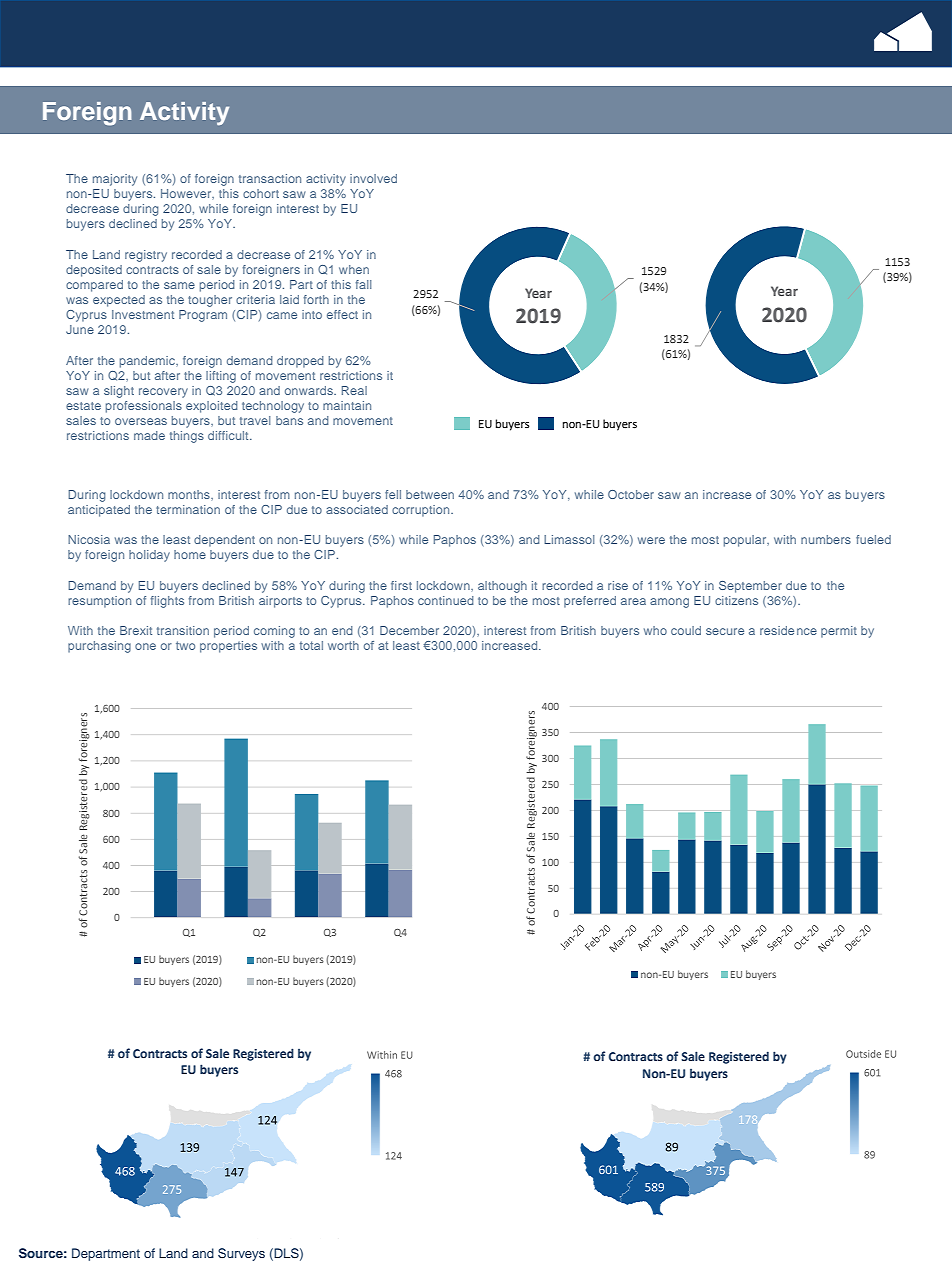  I want to click on fall, so click(363, 284).
